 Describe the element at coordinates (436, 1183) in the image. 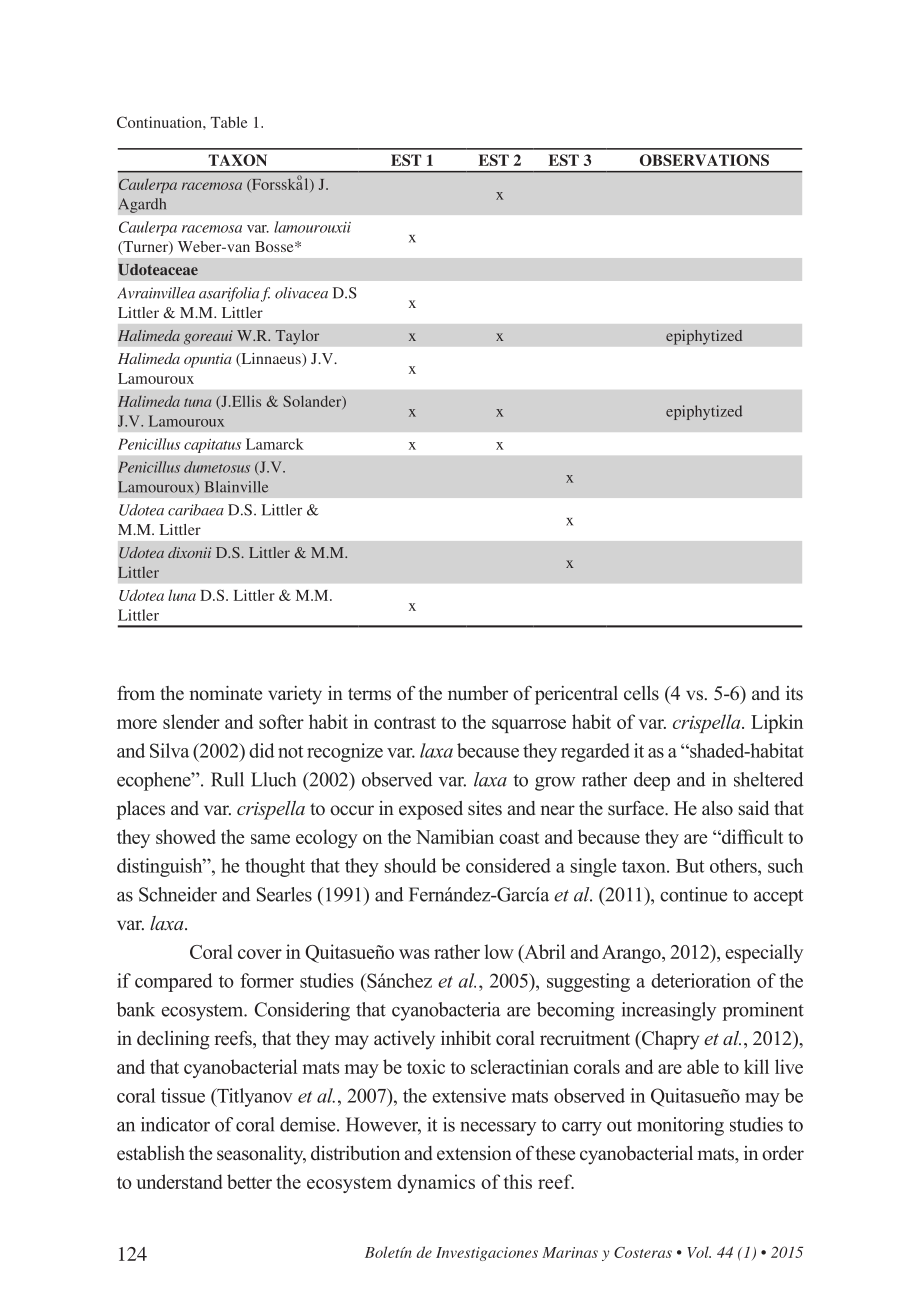

I see `dynamics` at that location.
